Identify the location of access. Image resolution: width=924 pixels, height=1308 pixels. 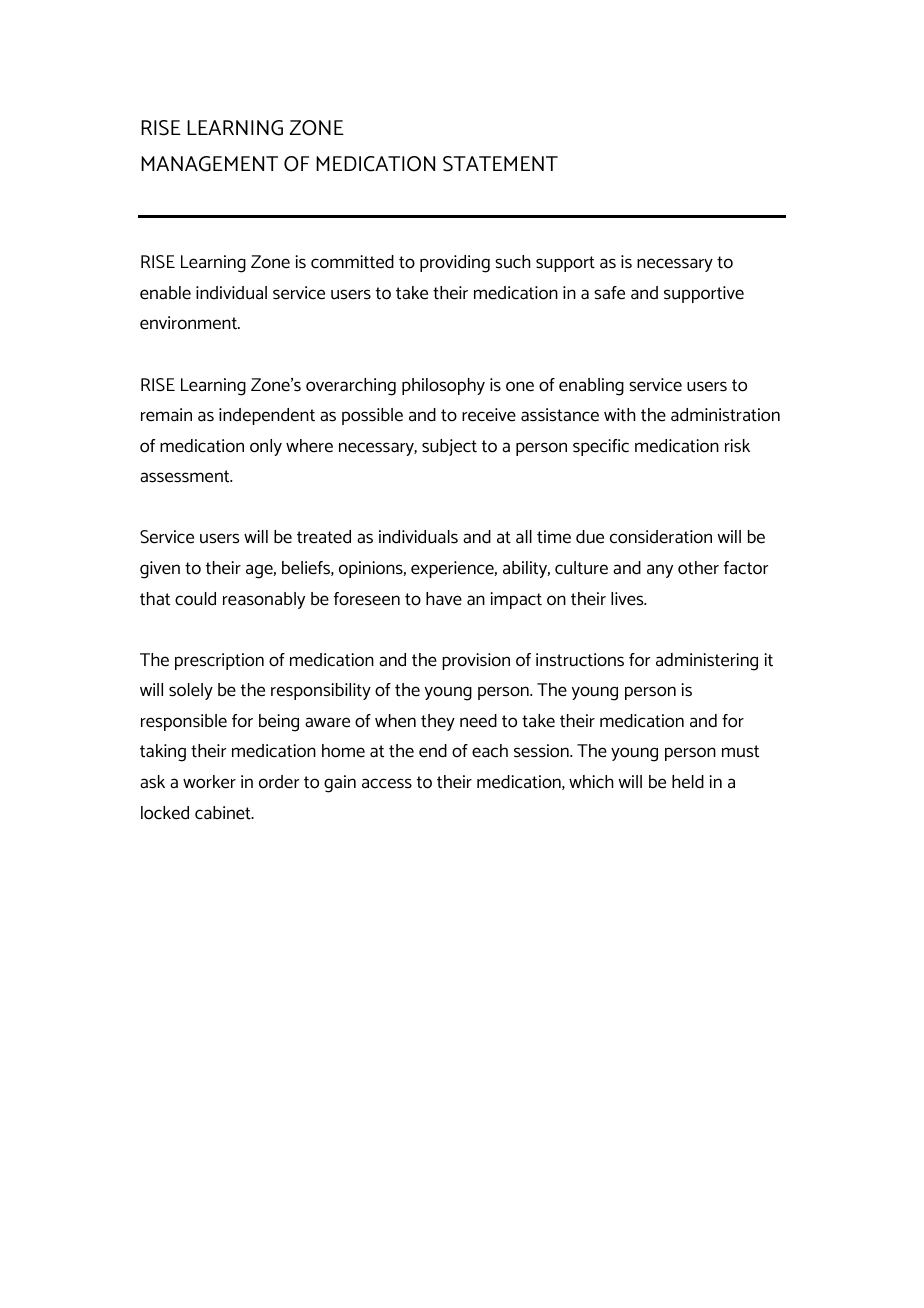
(387, 783).
